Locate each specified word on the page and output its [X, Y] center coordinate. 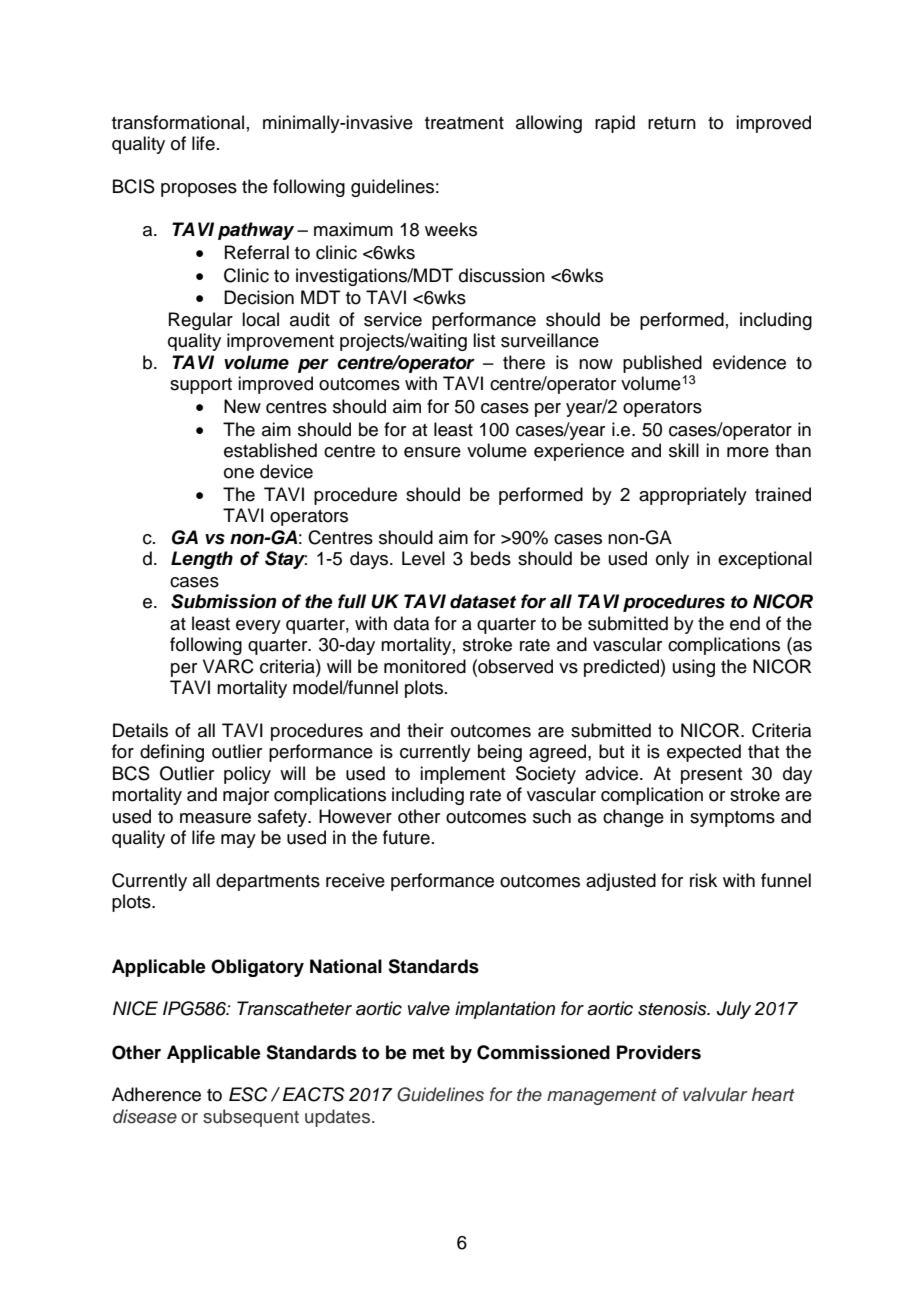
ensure [432, 452]
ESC [248, 1094]
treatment [464, 123]
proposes [199, 190]
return [672, 123]
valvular [715, 1094]
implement [462, 775]
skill [684, 450]
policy [247, 775]
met [429, 1053]
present [711, 776]
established [270, 450]
